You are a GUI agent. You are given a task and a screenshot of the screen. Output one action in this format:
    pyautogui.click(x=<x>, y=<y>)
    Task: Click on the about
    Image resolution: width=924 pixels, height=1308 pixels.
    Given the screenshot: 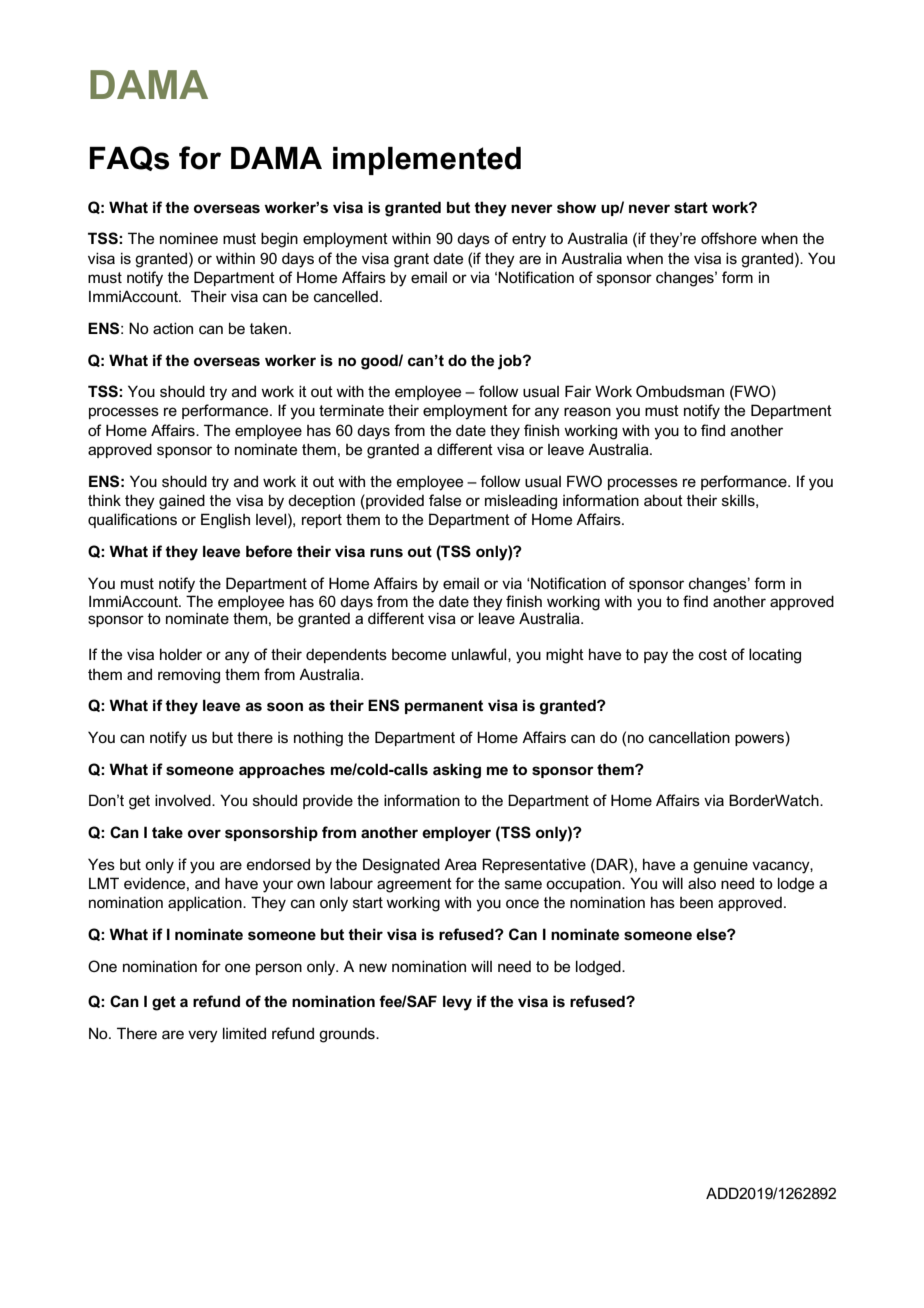 What is the action you would take?
    pyautogui.click(x=663, y=500)
